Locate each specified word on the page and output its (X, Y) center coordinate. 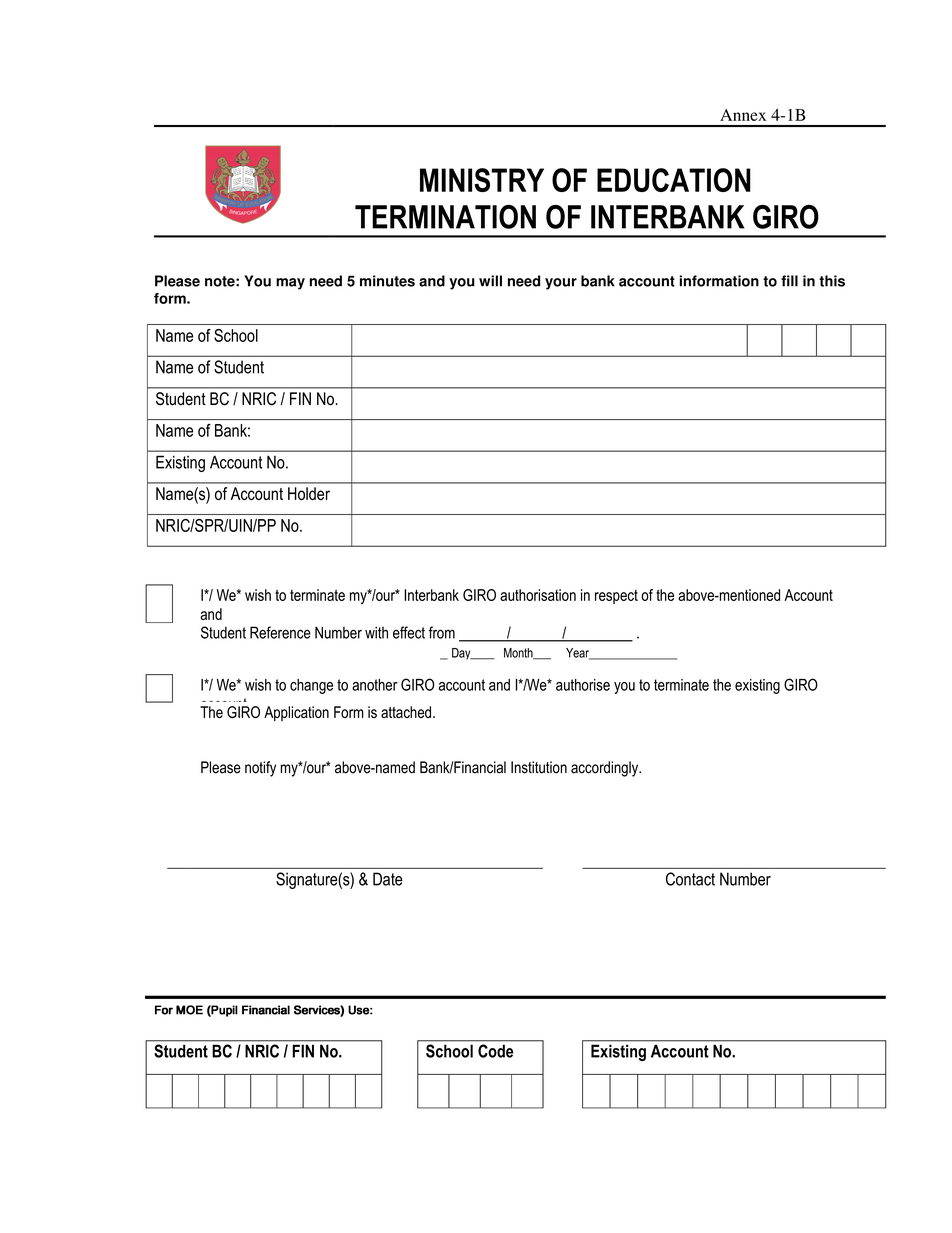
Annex (743, 115)
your (561, 284)
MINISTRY (482, 180)
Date (388, 879)
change (311, 686)
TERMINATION (445, 217)
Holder (309, 493)
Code (495, 1051)
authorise (583, 685)
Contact (690, 879)
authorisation (538, 595)
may (290, 284)
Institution (539, 767)
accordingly (606, 769)
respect (616, 597)
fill (789, 281)
